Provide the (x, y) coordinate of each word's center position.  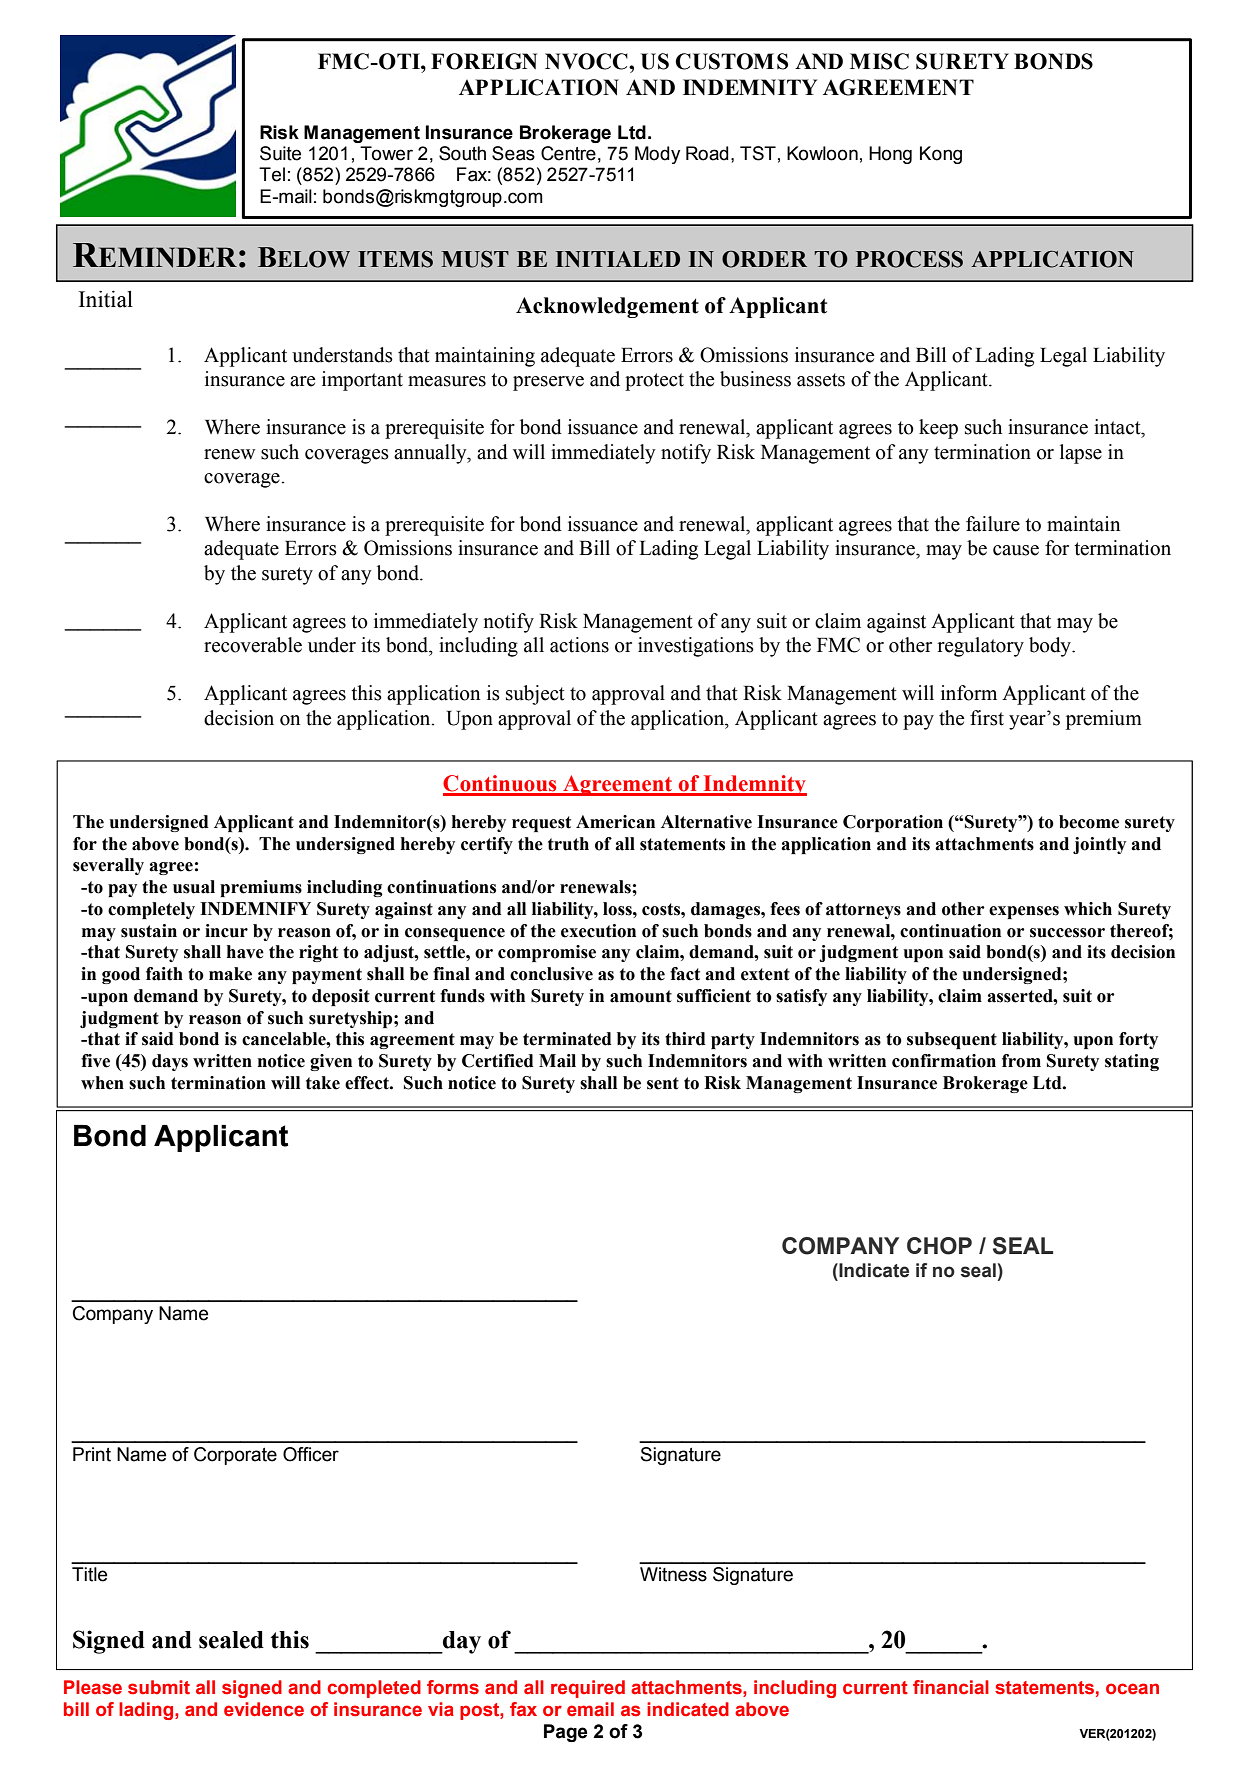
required (588, 1689)
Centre (568, 153)
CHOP (939, 1246)
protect (654, 382)
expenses (1024, 912)
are (302, 381)
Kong (941, 155)
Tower (386, 153)
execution (598, 931)
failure (993, 524)
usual (194, 887)
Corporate (235, 1456)
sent (663, 1083)
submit (159, 1687)
